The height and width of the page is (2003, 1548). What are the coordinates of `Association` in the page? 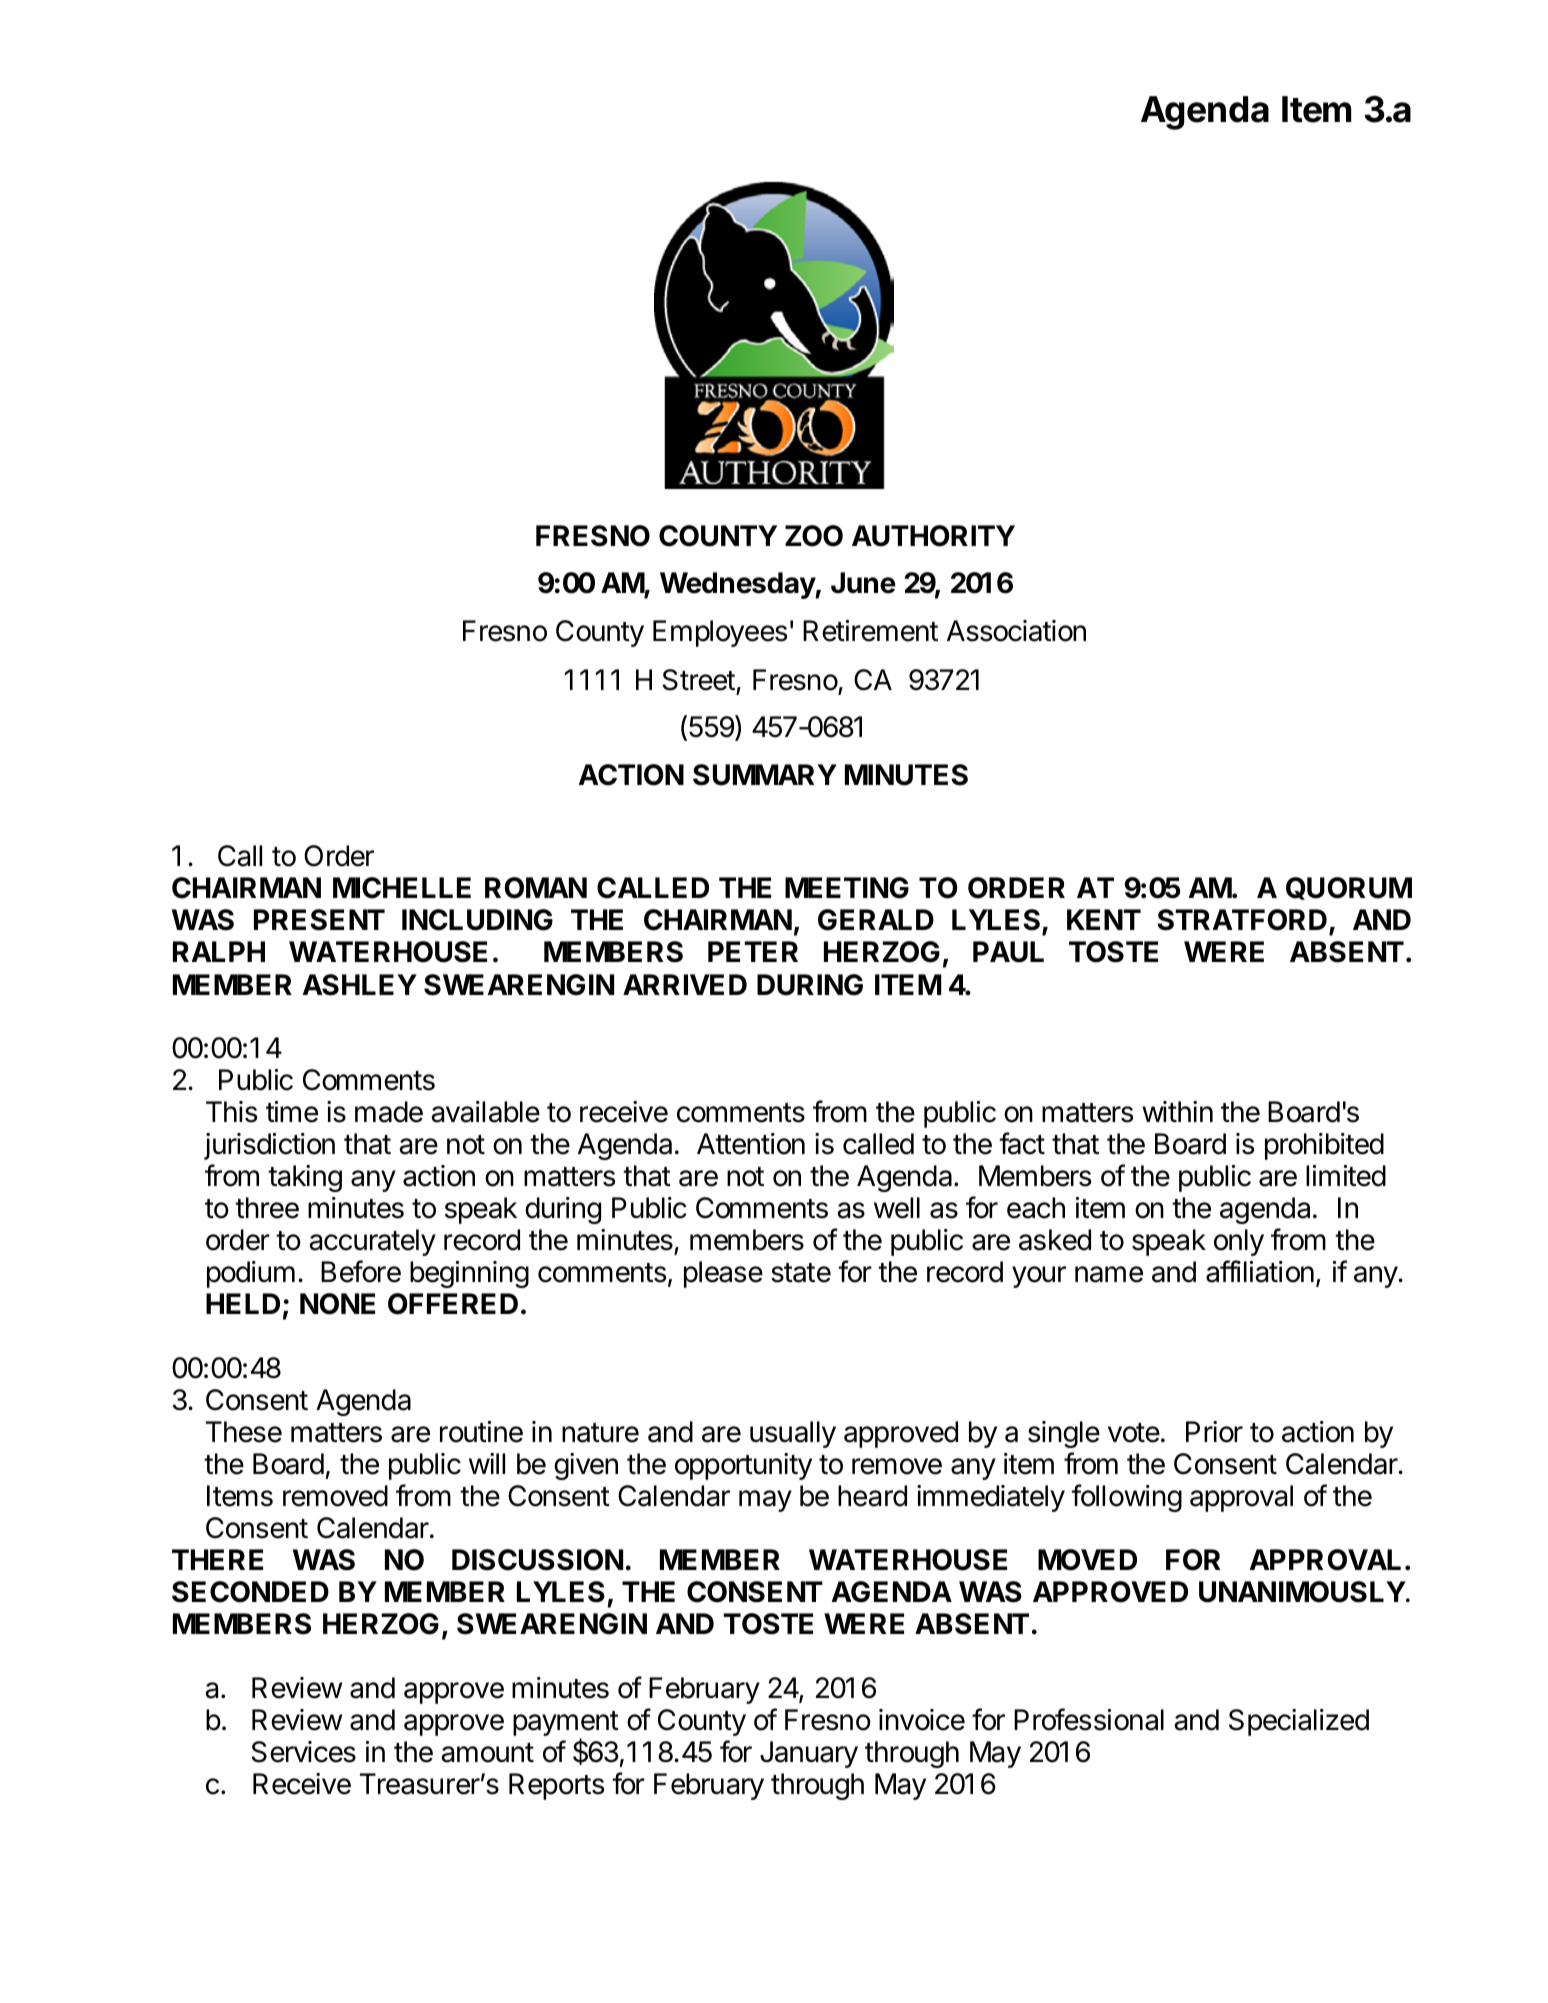 It's located at (1016, 631).
